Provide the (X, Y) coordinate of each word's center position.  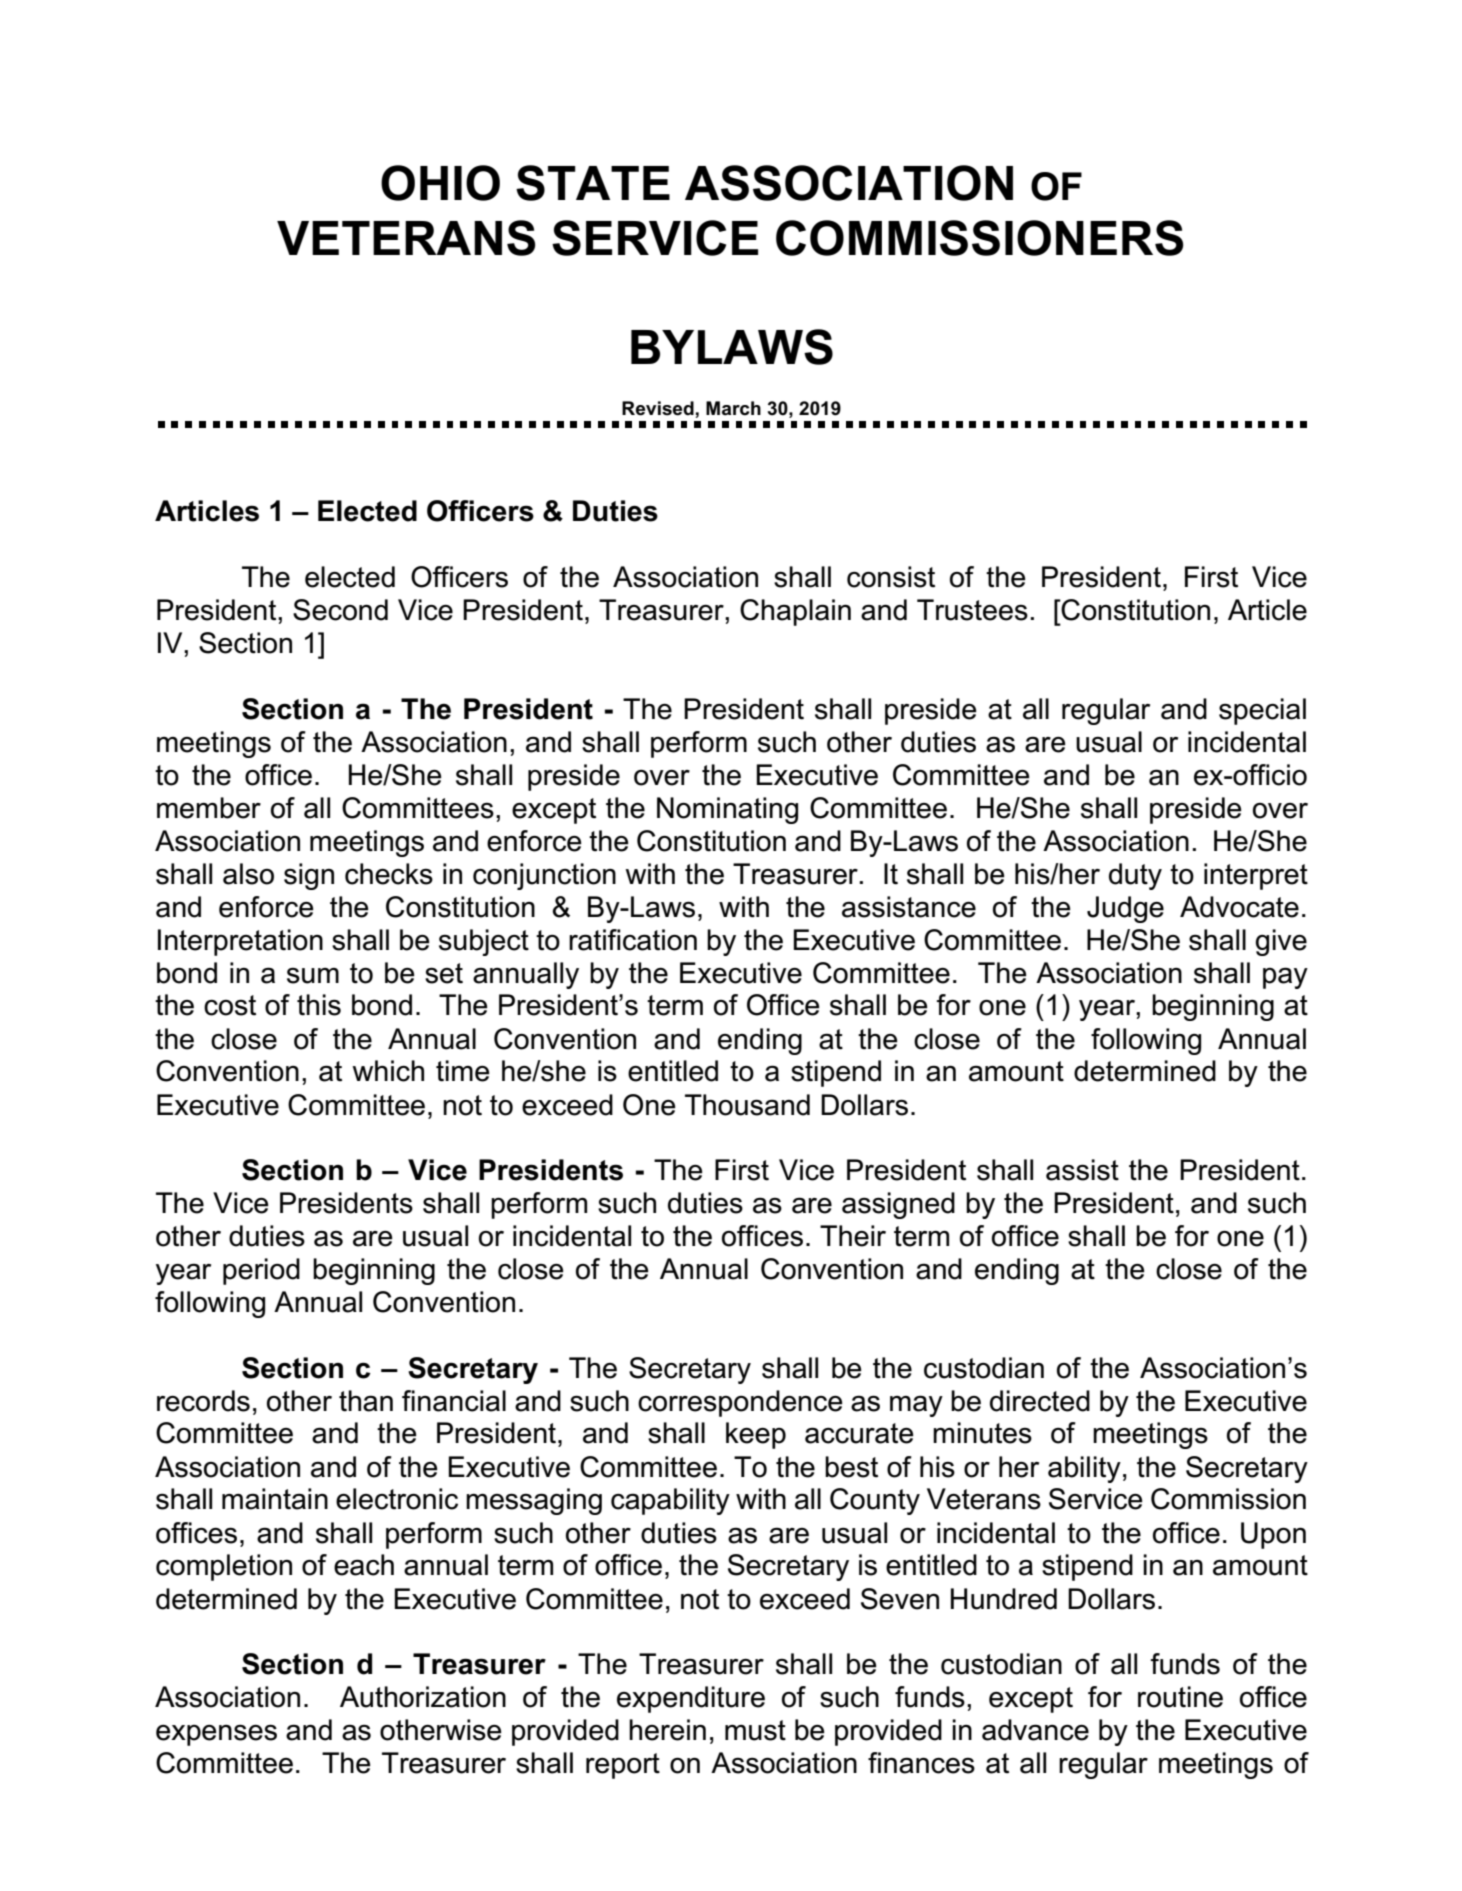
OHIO (440, 183)
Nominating (727, 810)
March (733, 408)
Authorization (423, 1697)
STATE (593, 183)
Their (853, 1236)
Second (340, 610)
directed (1040, 1401)
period (261, 1271)
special (1262, 711)
